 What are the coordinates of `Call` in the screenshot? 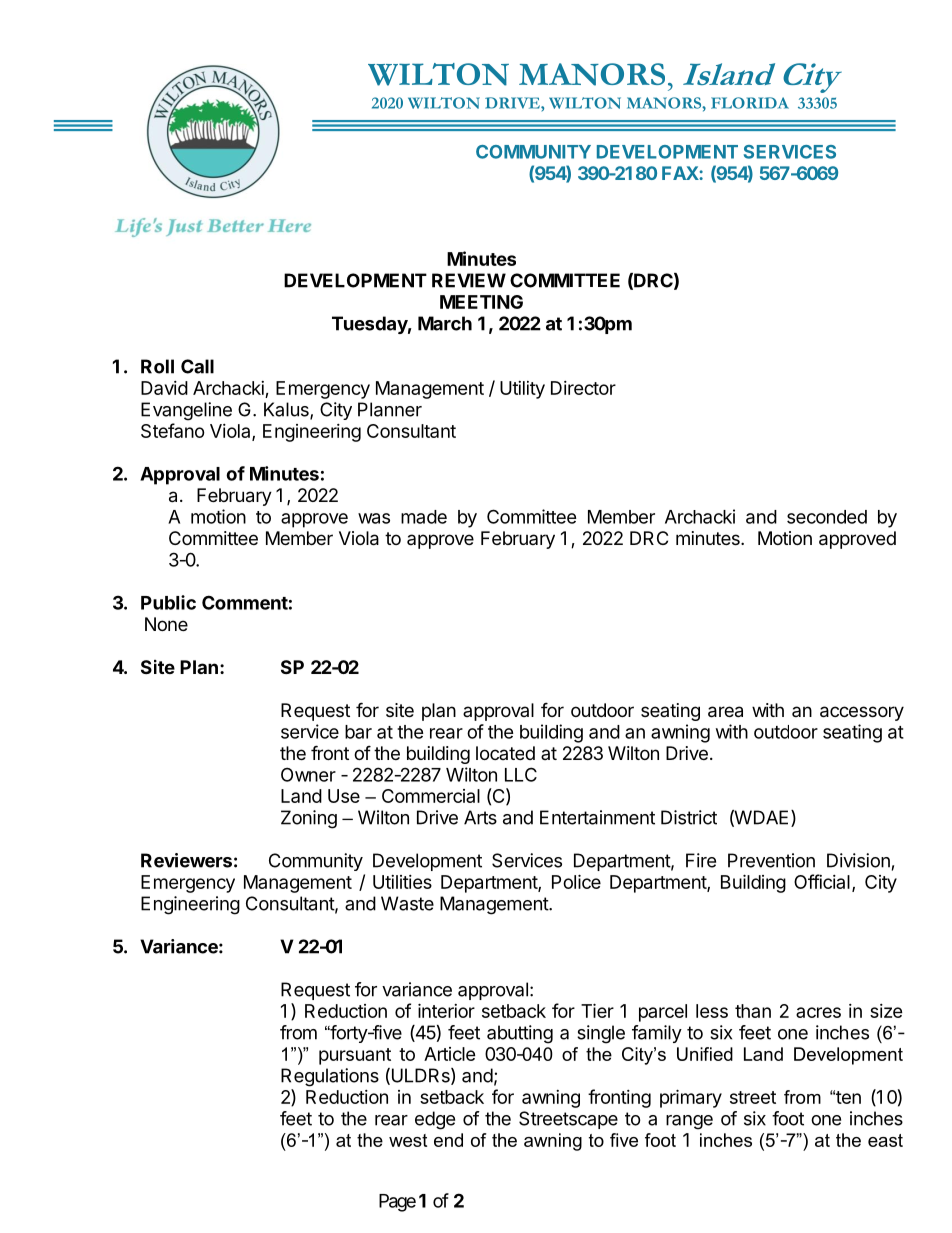 It's located at (197, 366).
